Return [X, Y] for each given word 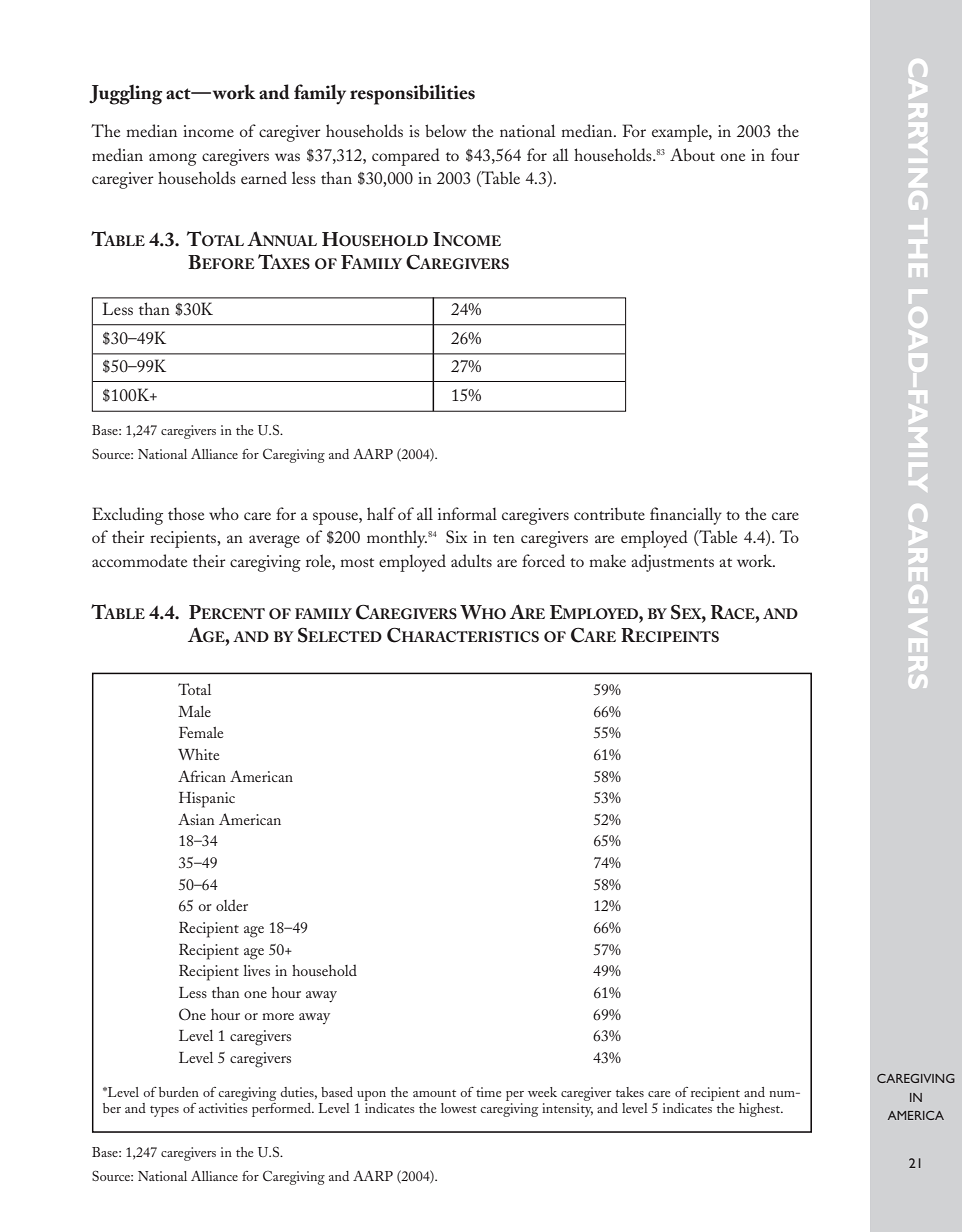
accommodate [139, 560]
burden [179, 1092]
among [173, 159]
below [445, 130]
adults [471, 560]
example [681, 133]
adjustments [672, 563]
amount [434, 1093]
